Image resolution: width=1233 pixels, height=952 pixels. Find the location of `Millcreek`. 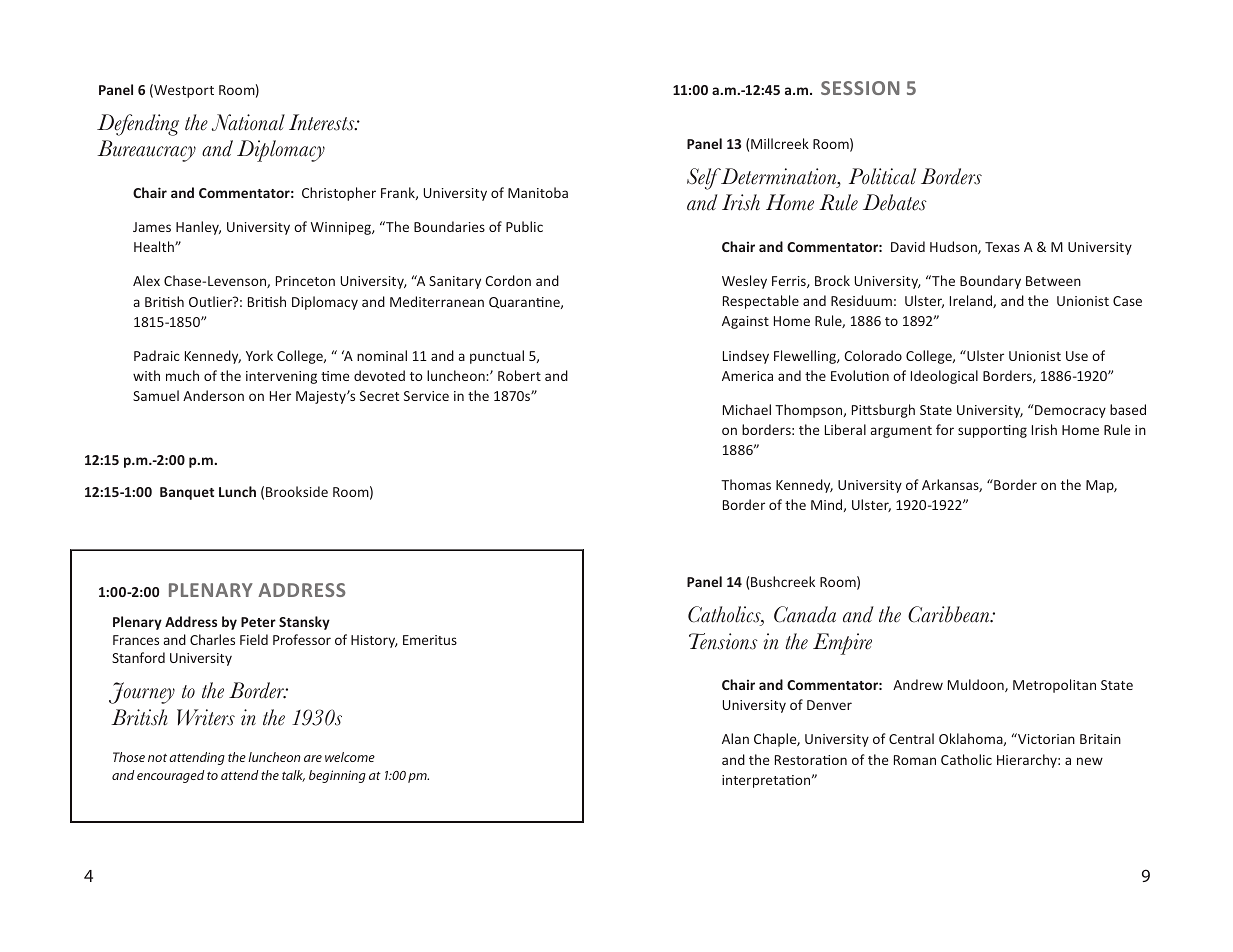

Millcreek is located at coordinates (780, 143).
